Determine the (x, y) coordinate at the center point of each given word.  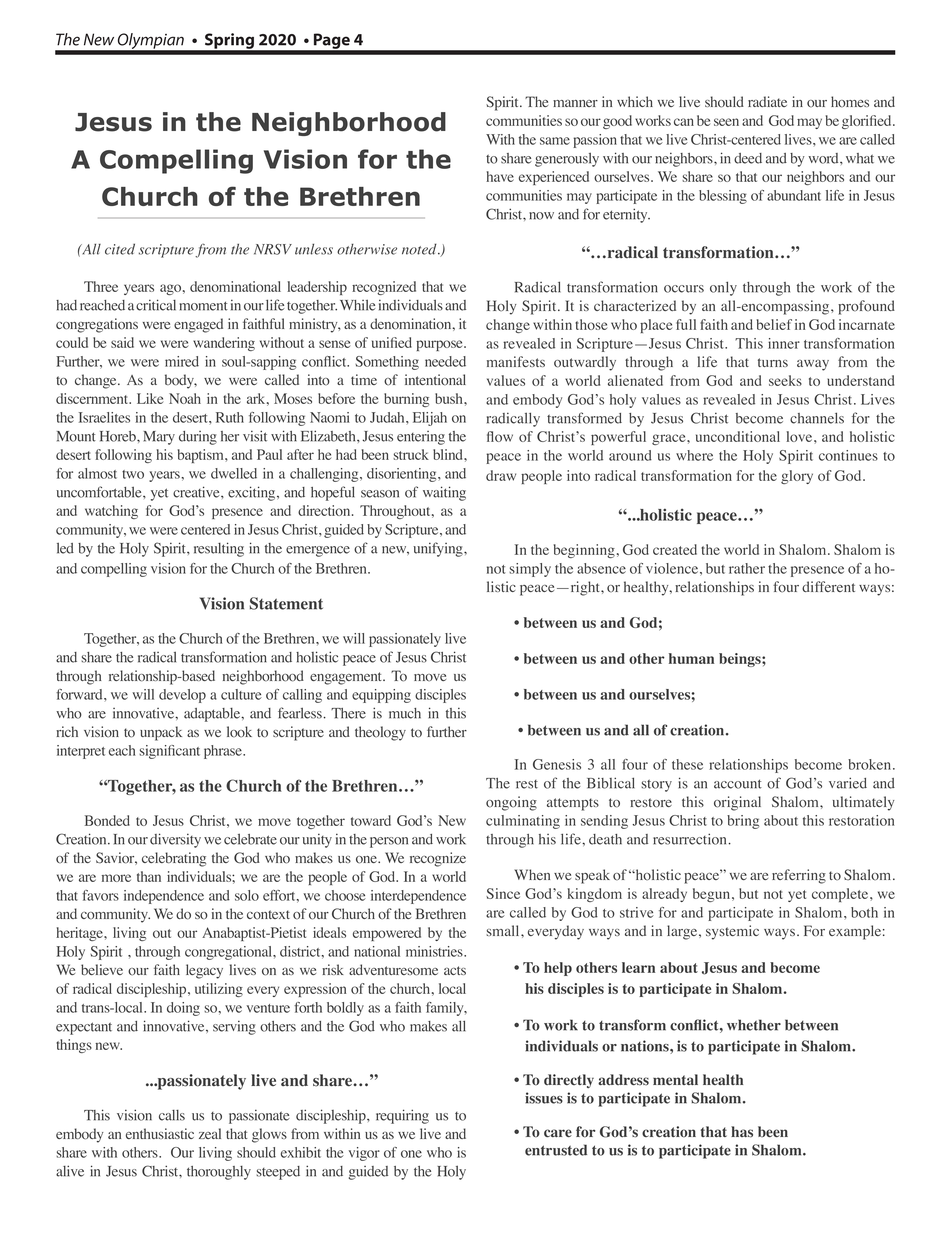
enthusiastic (160, 1133)
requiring (402, 1116)
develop (182, 696)
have (500, 176)
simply (530, 570)
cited (120, 249)
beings (741, 660)
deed (748, 158)
